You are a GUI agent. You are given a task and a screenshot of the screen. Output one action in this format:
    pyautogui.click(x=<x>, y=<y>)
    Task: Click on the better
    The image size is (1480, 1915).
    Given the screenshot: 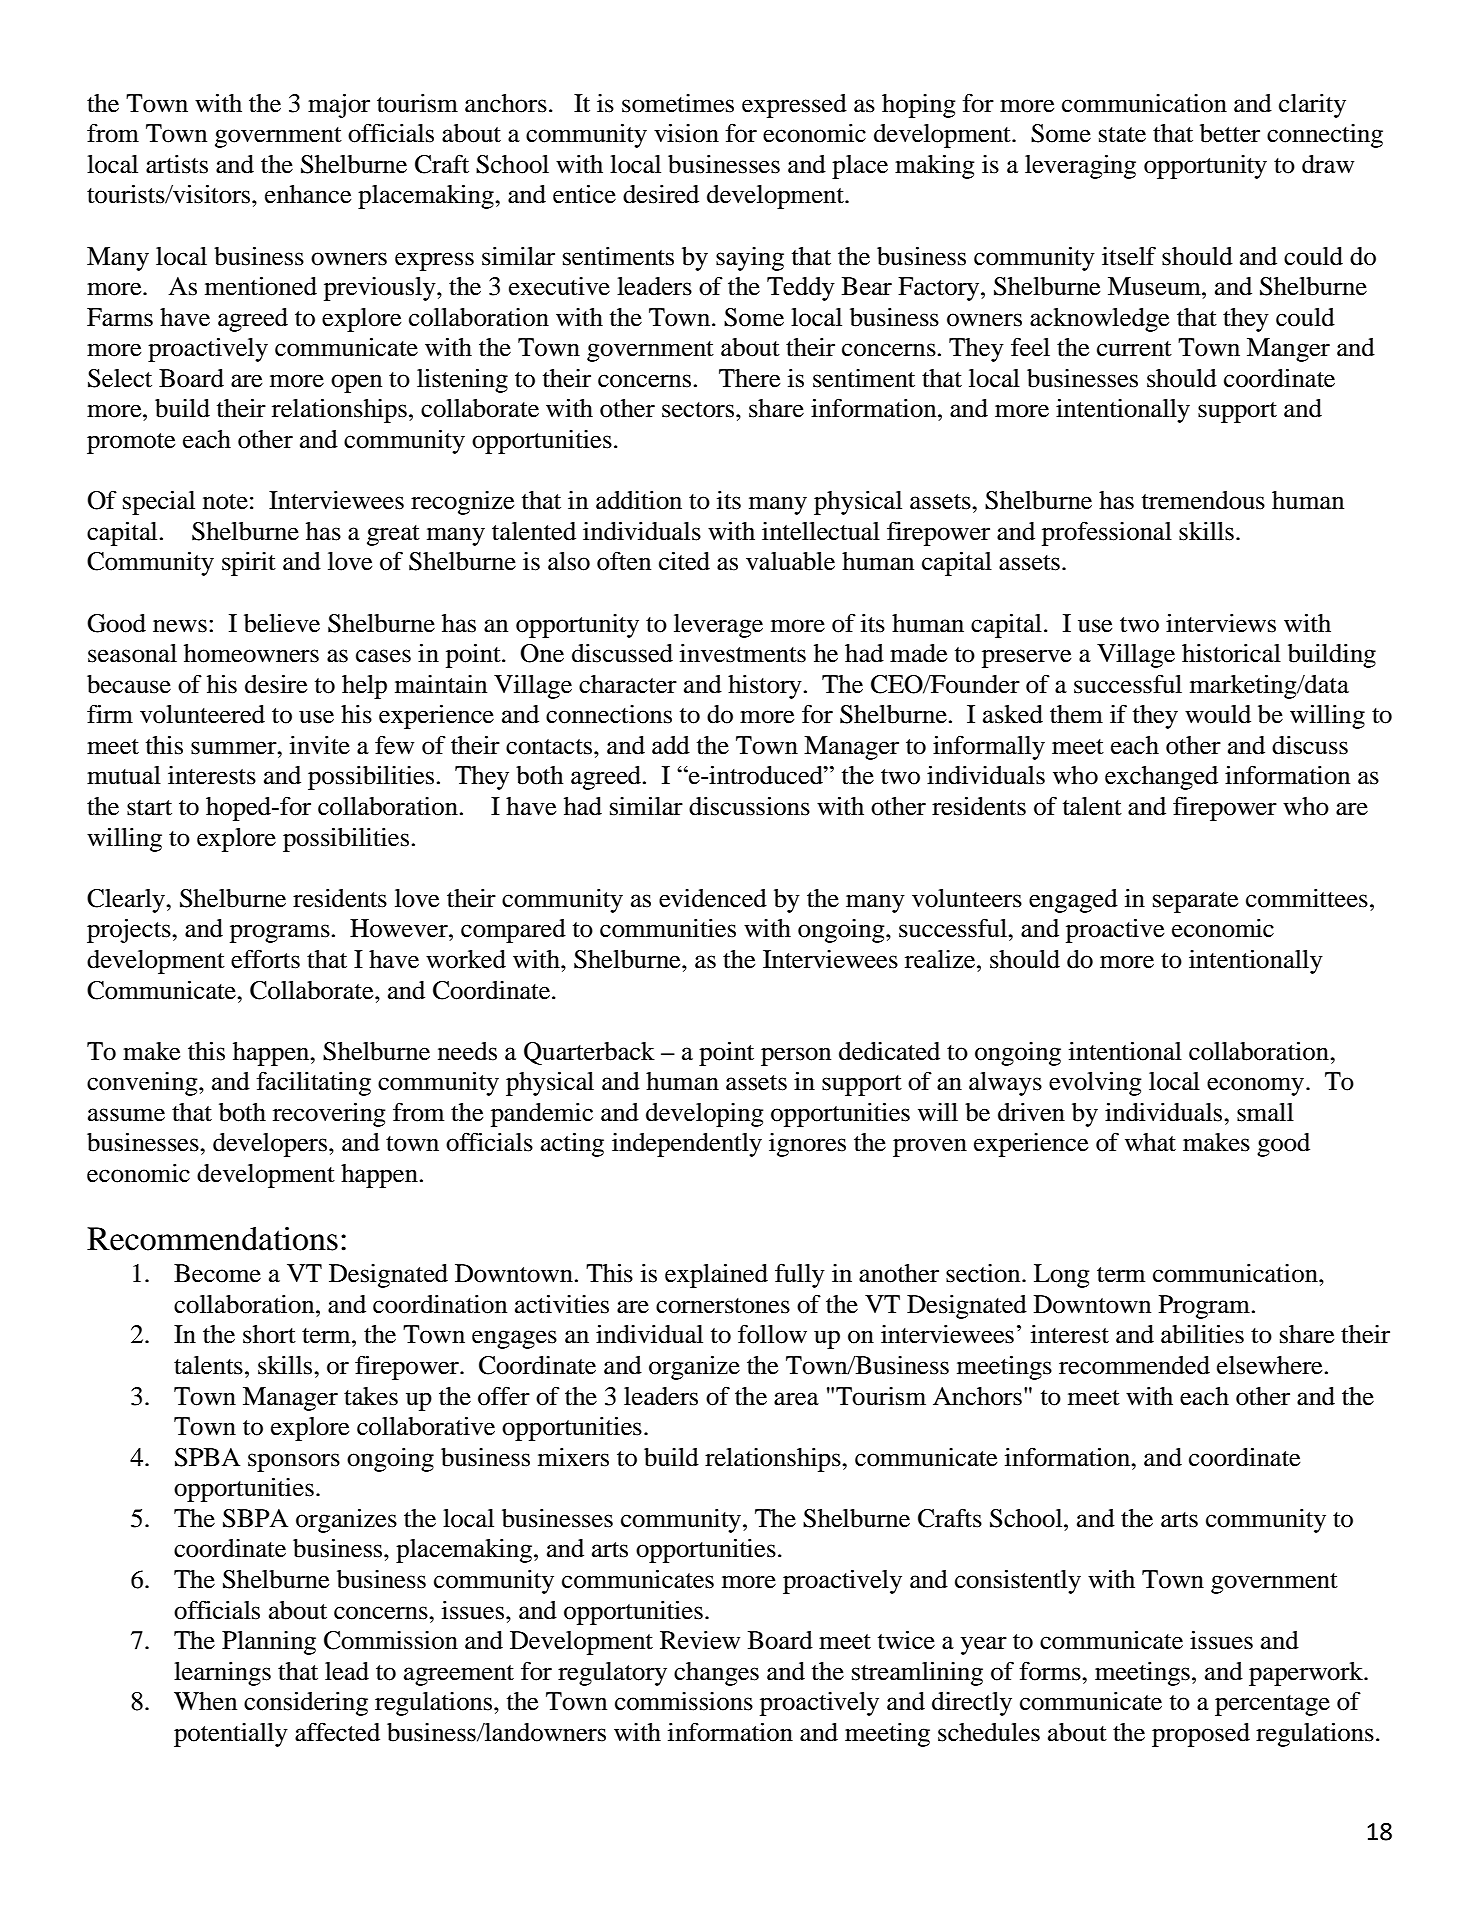 What is the action you would take?
    pyautogui.click(x=1230, y=133)
